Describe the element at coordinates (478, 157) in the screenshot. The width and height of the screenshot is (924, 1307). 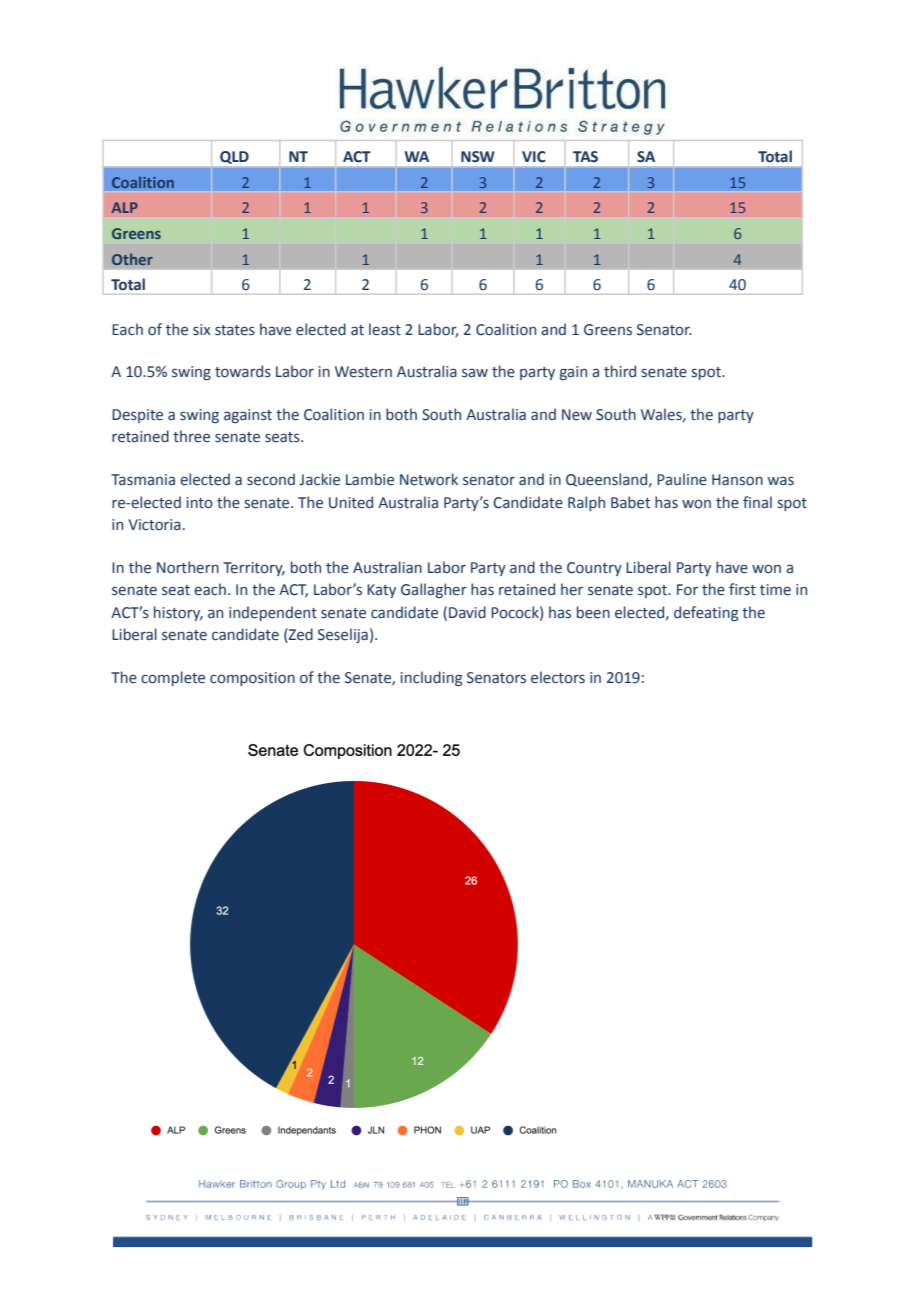
I see `NSW` at that location.
